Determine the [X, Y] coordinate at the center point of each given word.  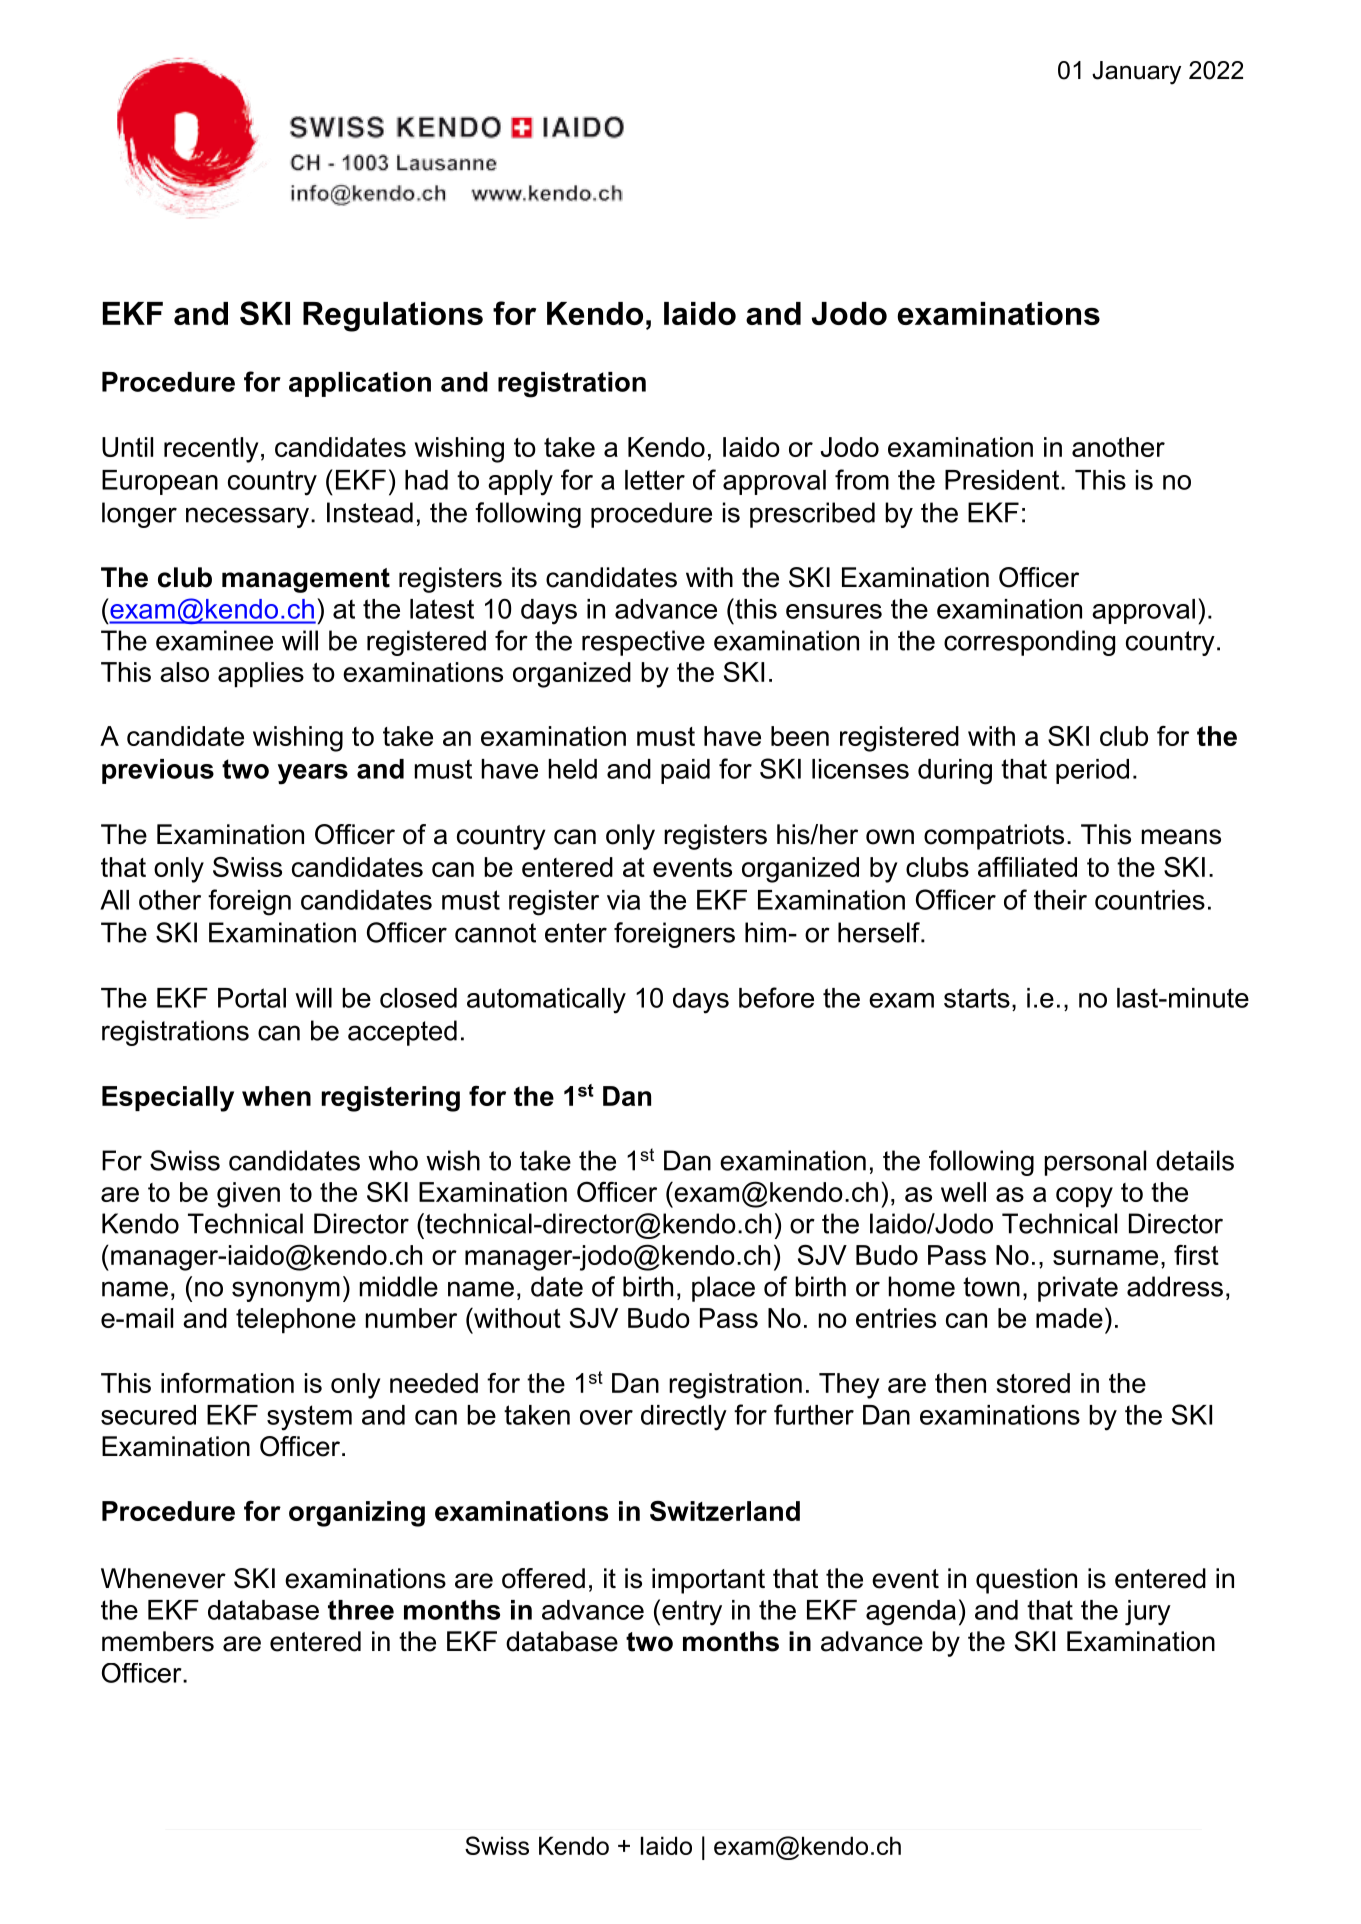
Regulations [393, 317]
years [313, 774]
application [360, 384]
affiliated [1027, 867]
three [361, 1610]
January [1136, 73]
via [623, 900]
